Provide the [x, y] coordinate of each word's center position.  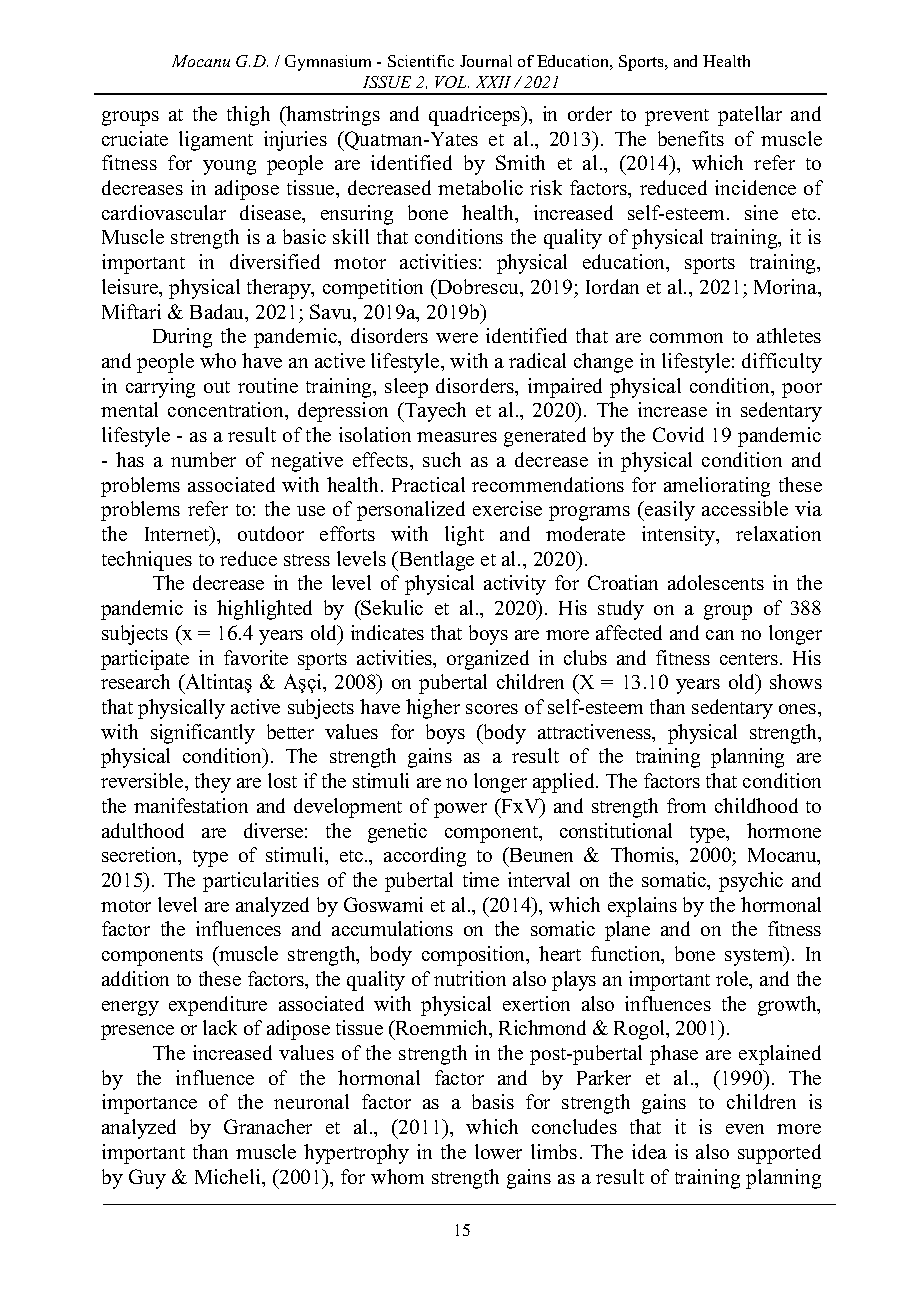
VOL [452, 82]
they [213, 783]
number [203, 459]
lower [498, 1151]
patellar [750, 116]
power [460, 810]
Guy [147, 1179]
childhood [756, 805]
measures [457, 437]
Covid [678, 434]
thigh [248, 116]
